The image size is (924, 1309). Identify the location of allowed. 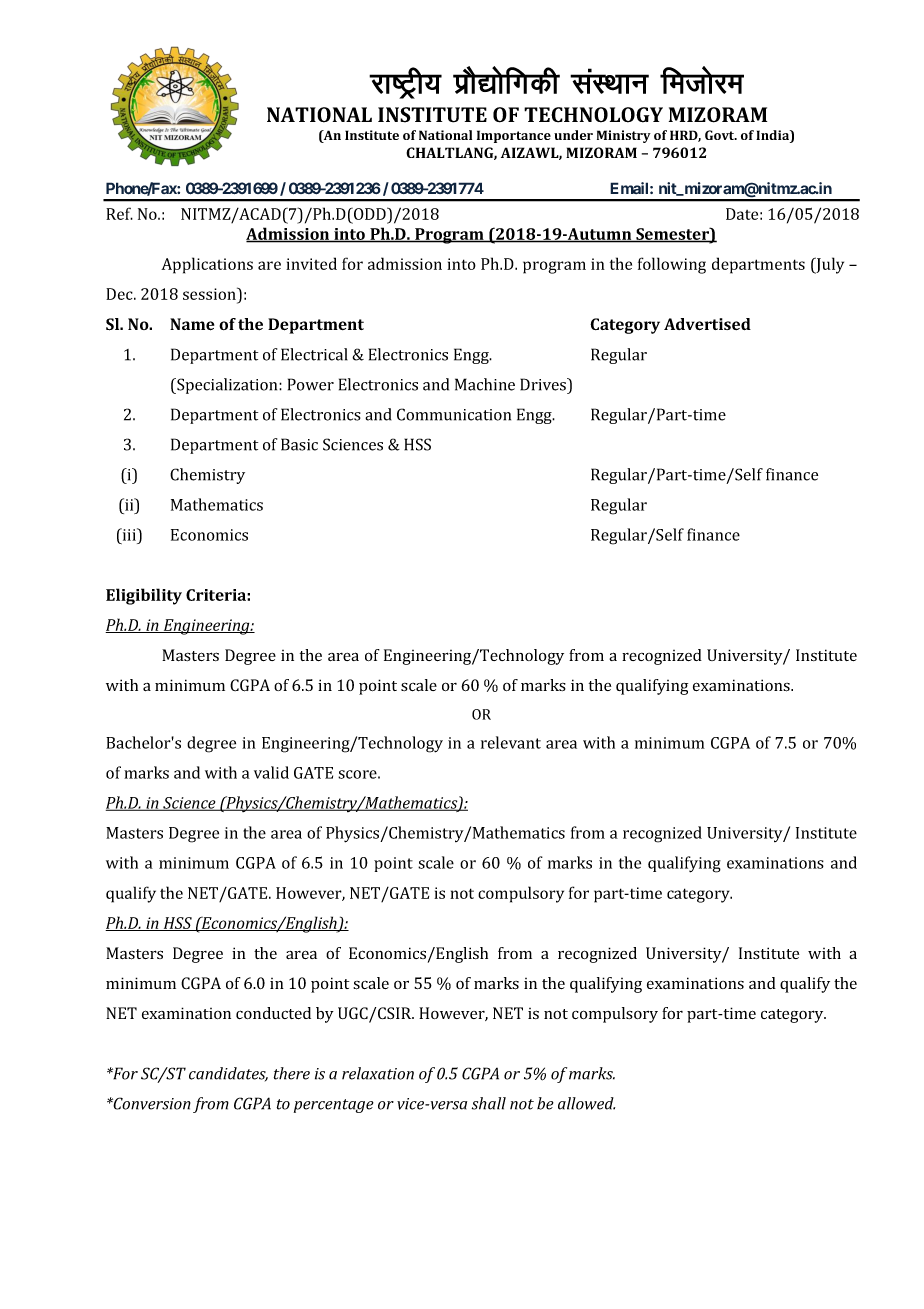
(586, 1103).
